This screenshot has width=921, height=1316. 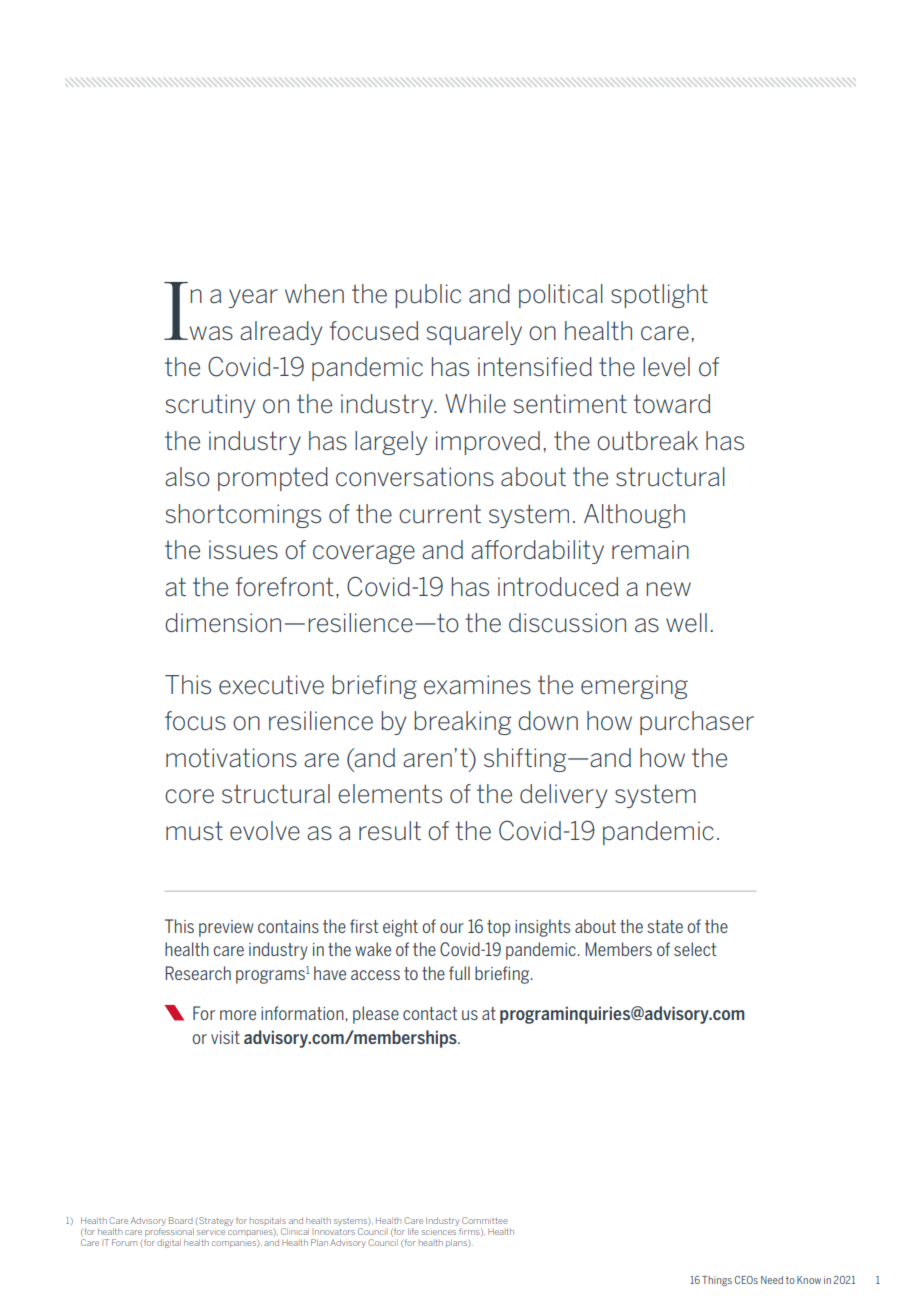 What do you see at coordinates (659, 296) in the screenshot?
I see `spotlight` at bounding box center [659, 296].
